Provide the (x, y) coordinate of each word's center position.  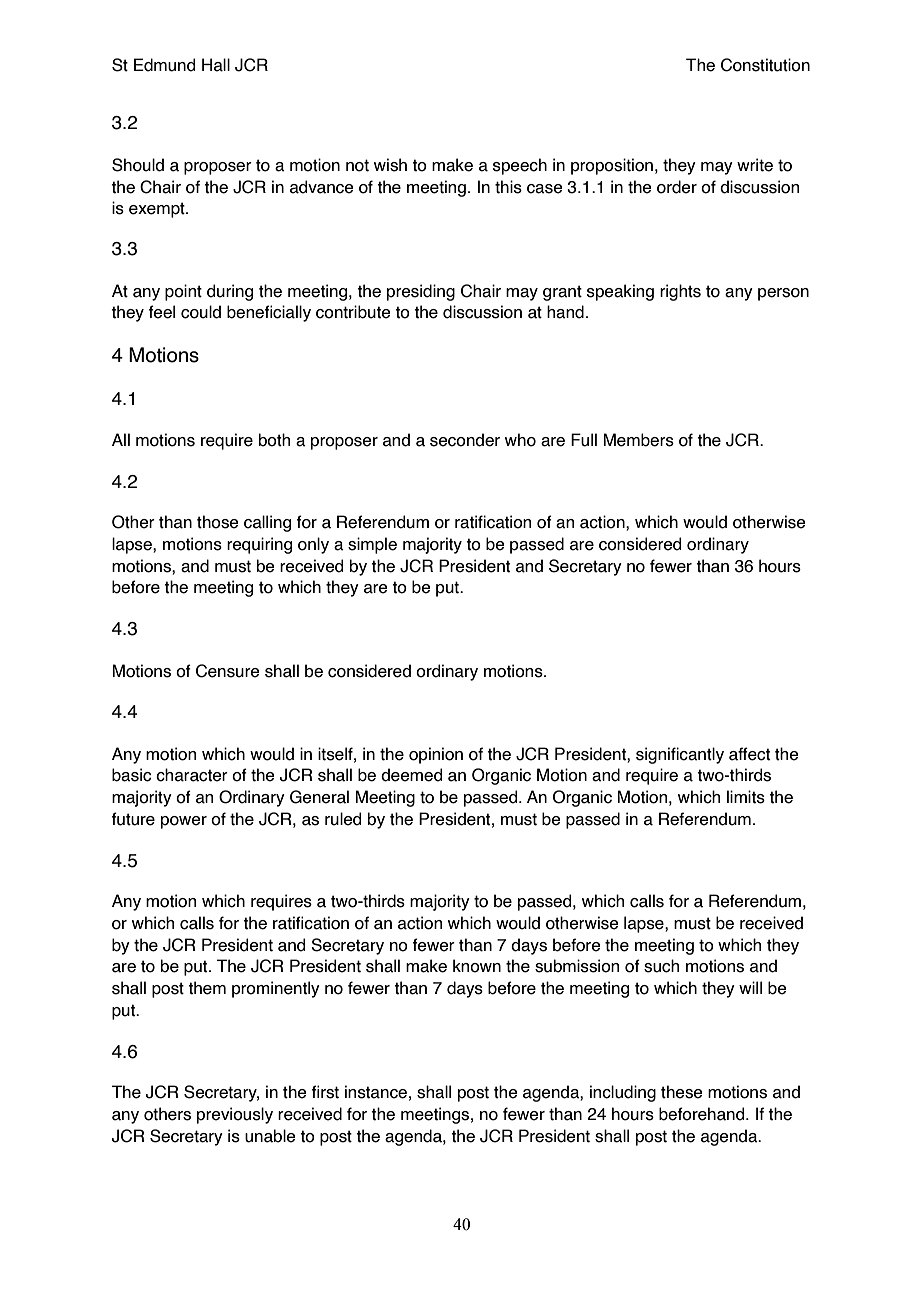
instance (376, 1092)
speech (520, 166)
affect (749, 754)
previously (235, 1115)
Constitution (765, 65)
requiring (259, 545)
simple (372, 545)
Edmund (164, 65)
